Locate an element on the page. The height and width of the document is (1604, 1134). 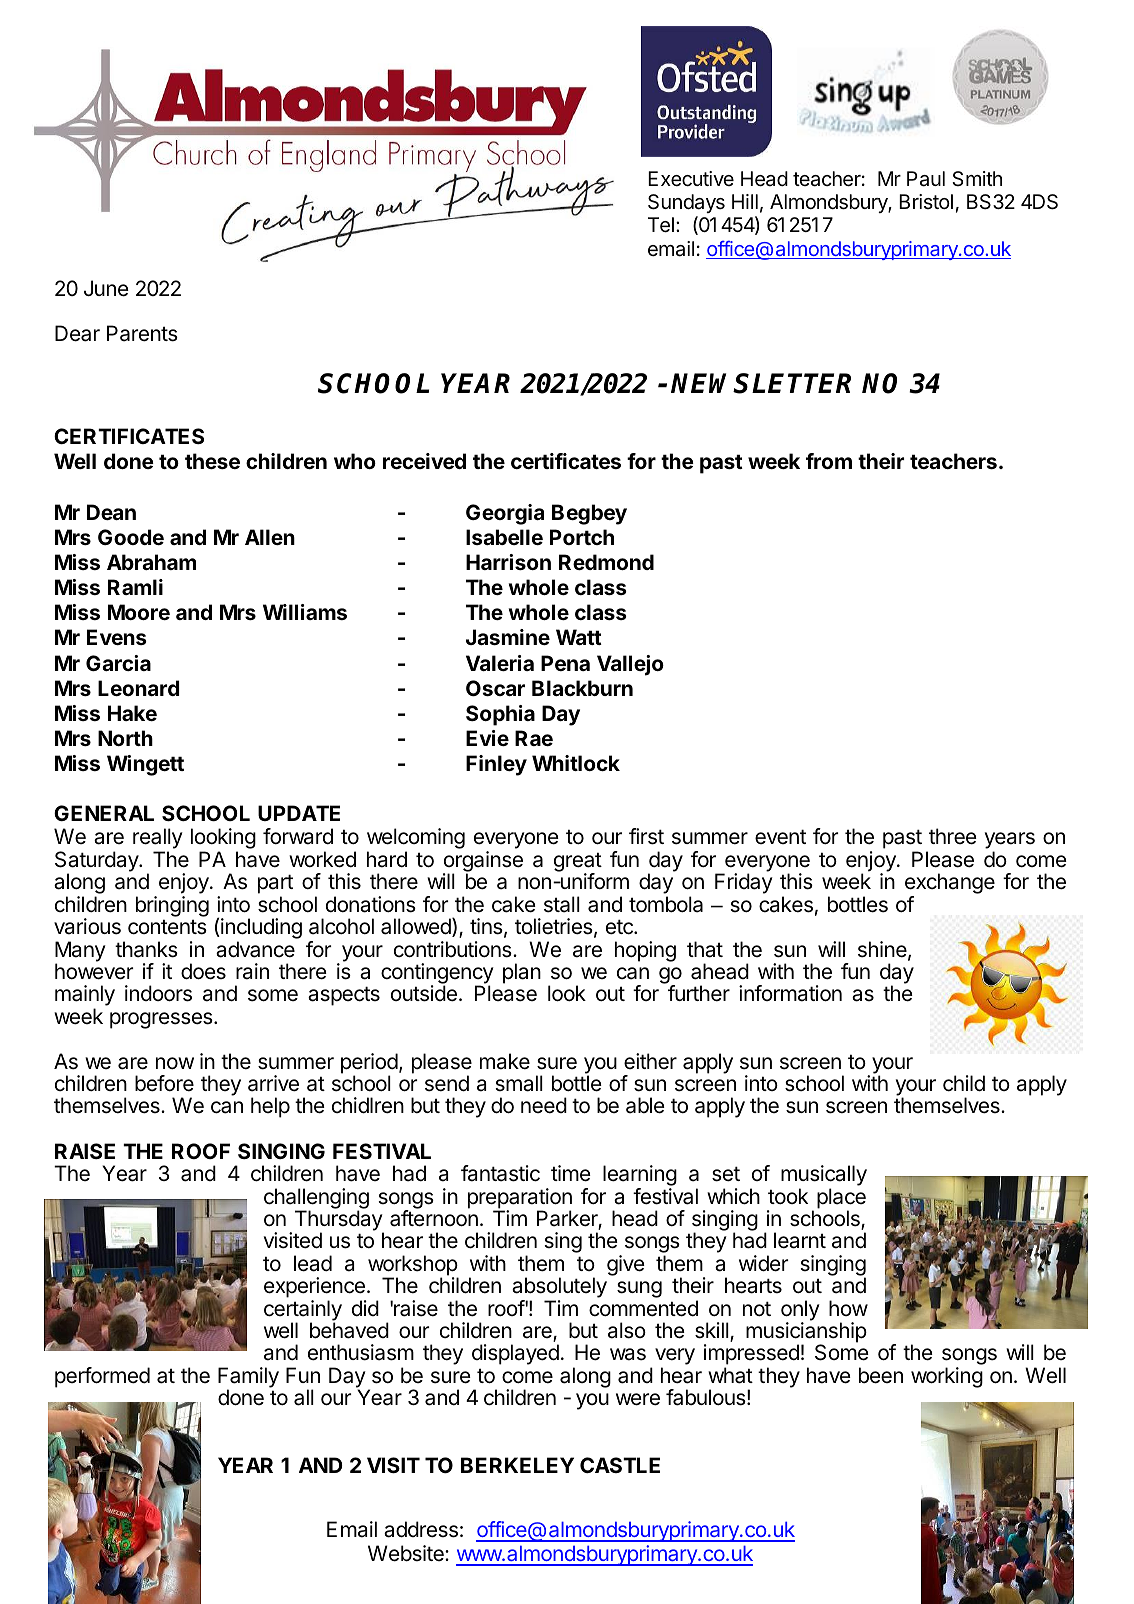
June is located at coordinates (106, 288).
